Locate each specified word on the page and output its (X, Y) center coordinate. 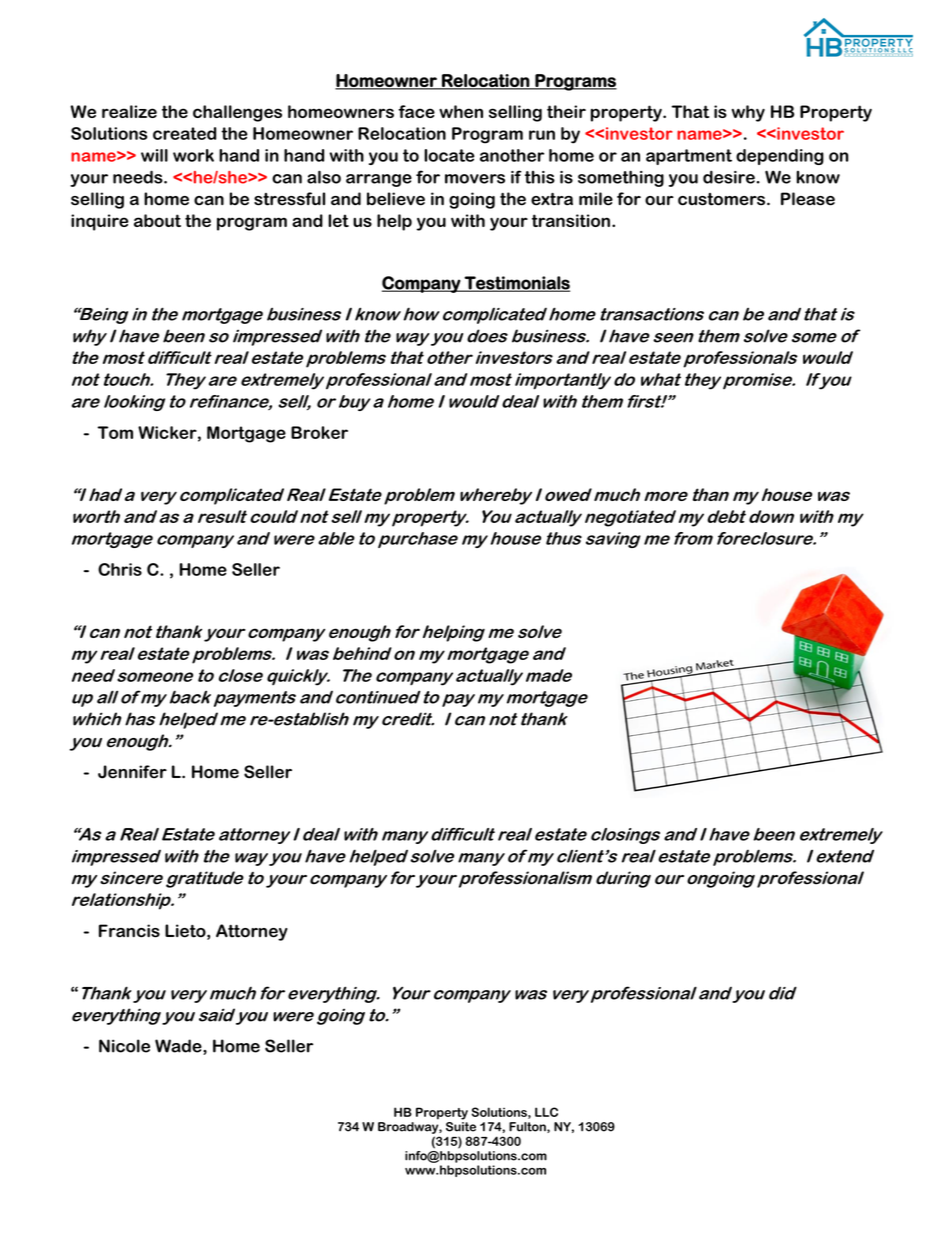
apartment (689, 157)
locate (449, 155)
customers (723, 199)
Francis (129, 931)
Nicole (124, 1046)
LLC (546, 1112)
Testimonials (516, 284)
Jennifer (132, 772)
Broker (319, 432)
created (184, 133)
